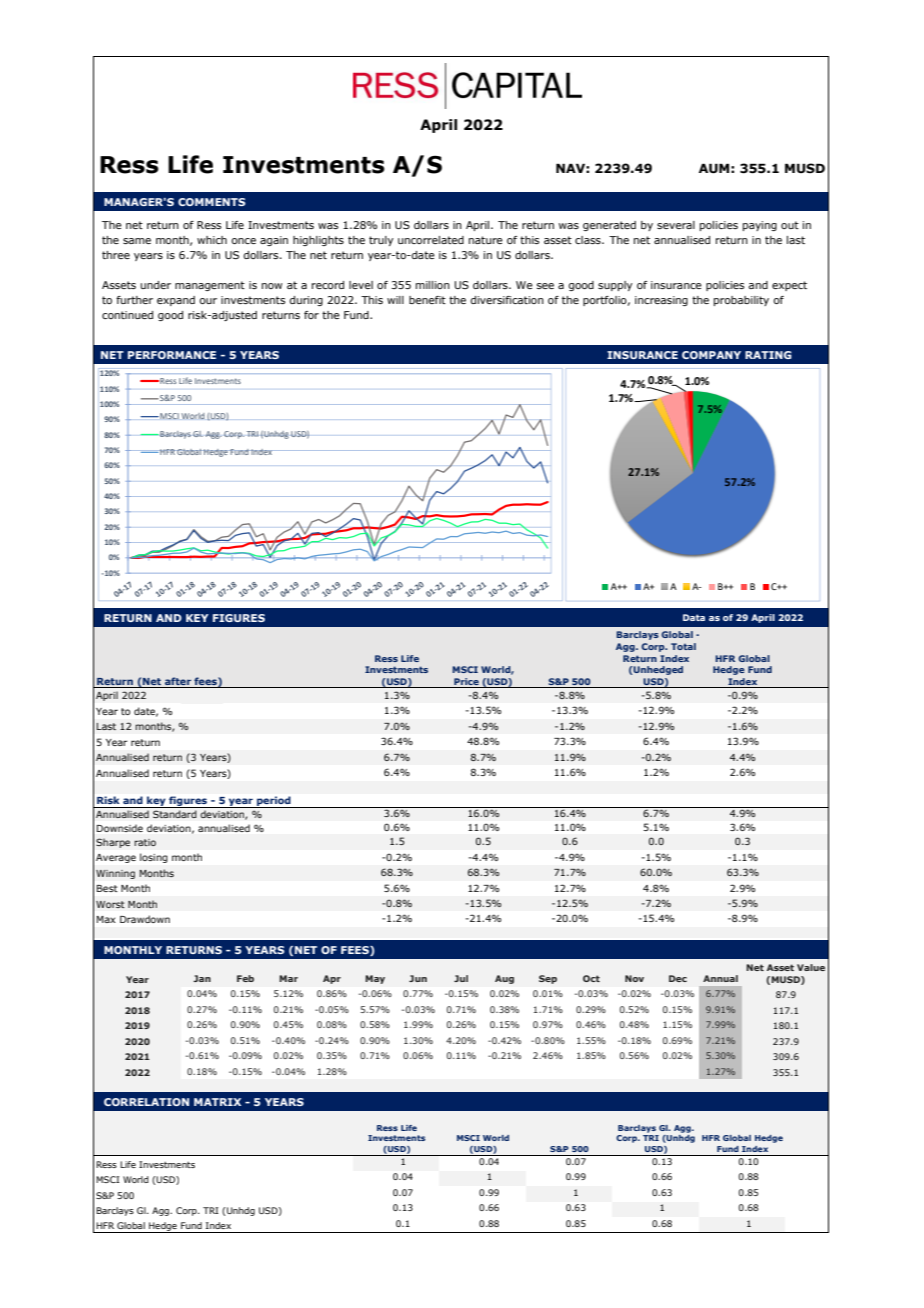 This screenshot has height=1308, width=924. Describe the element at coordinates (486, 240) in the screenshot. I see `nature` at that location.
